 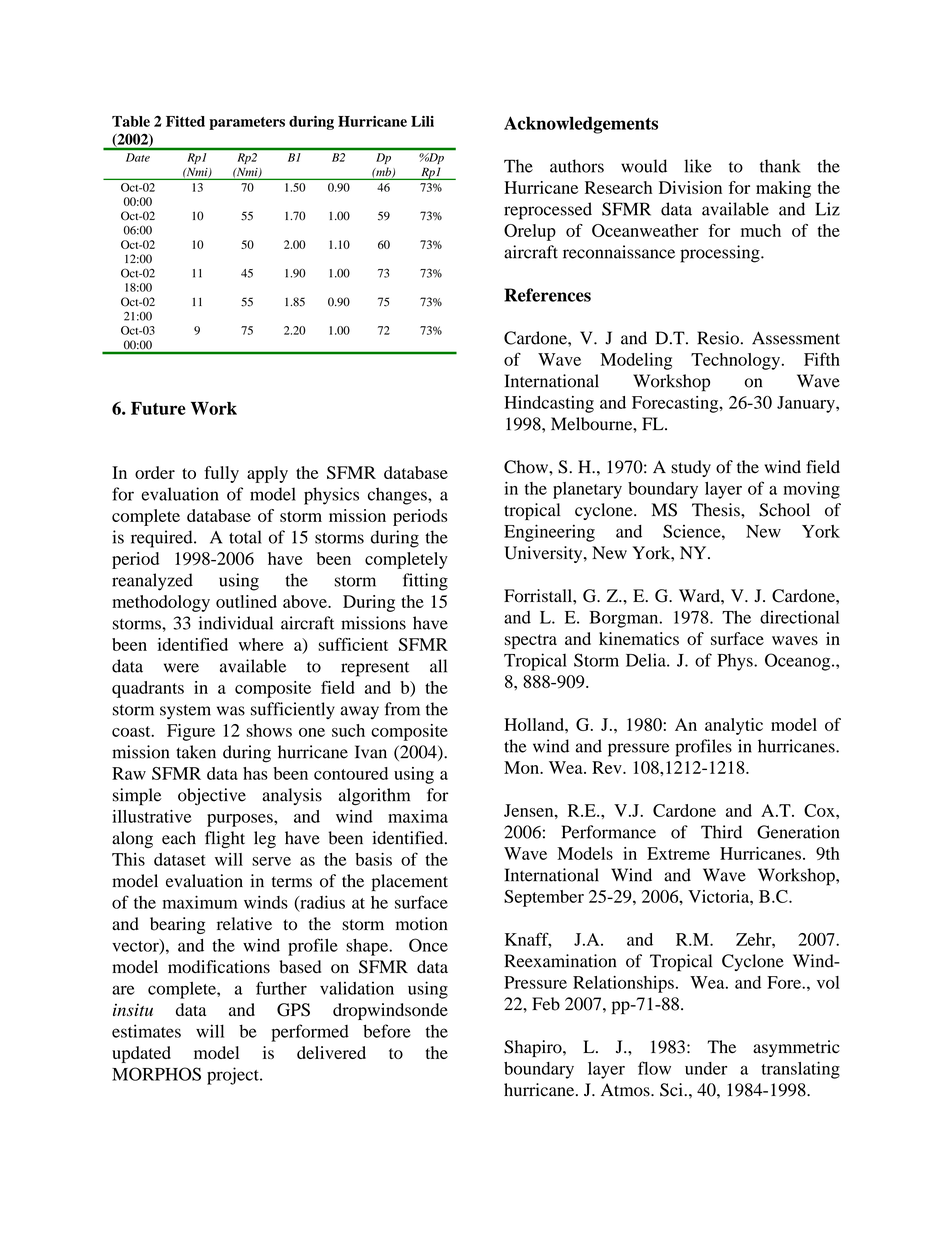 What do you see at coordinates (534, 1048) in the image?
I see `Shapiro` at bounding box center [534, 1048].
